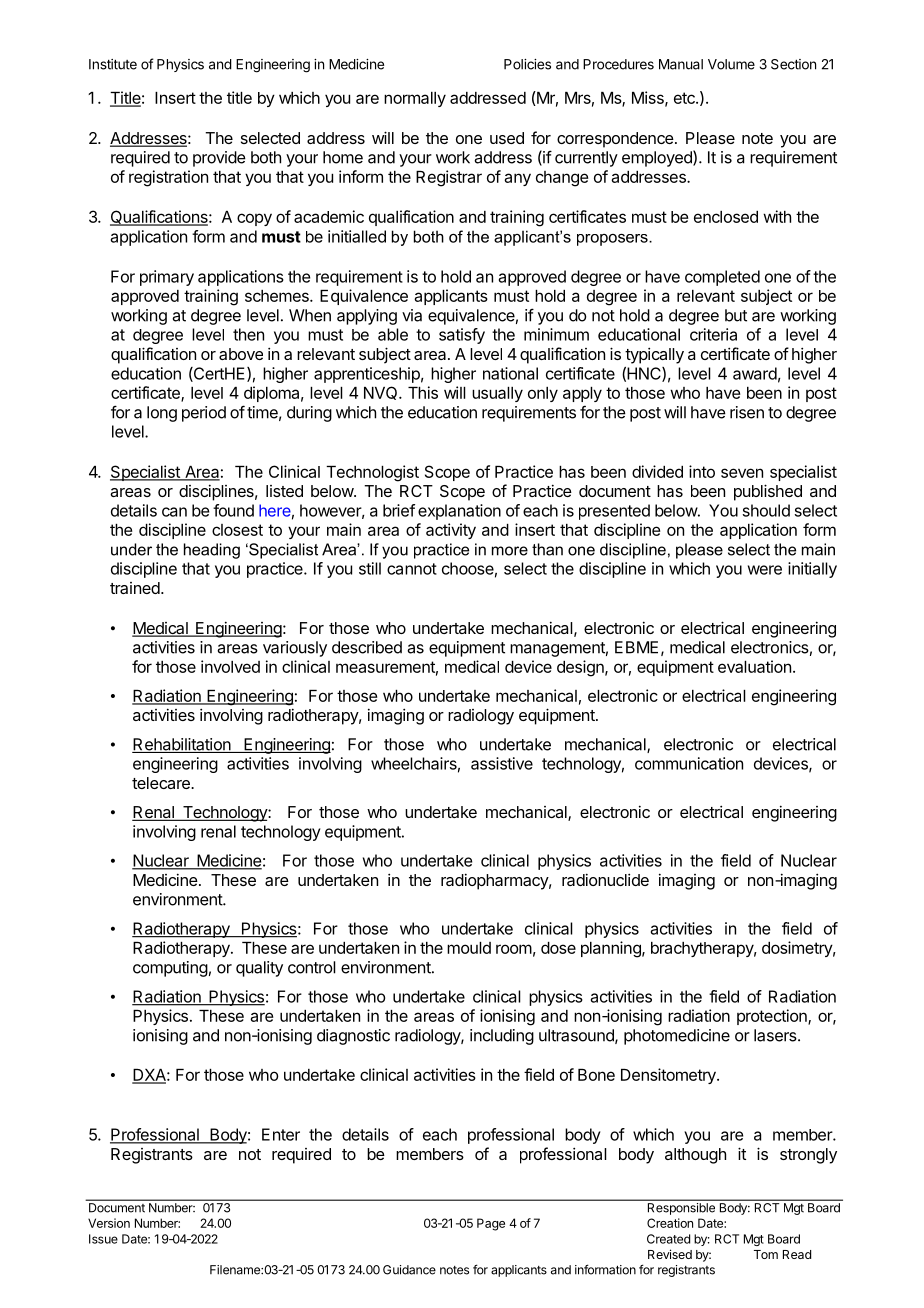 The image size is (924, 1308). Describe the element at coordinates (219, 159) in the screenshot. I see `provide` at that location.
